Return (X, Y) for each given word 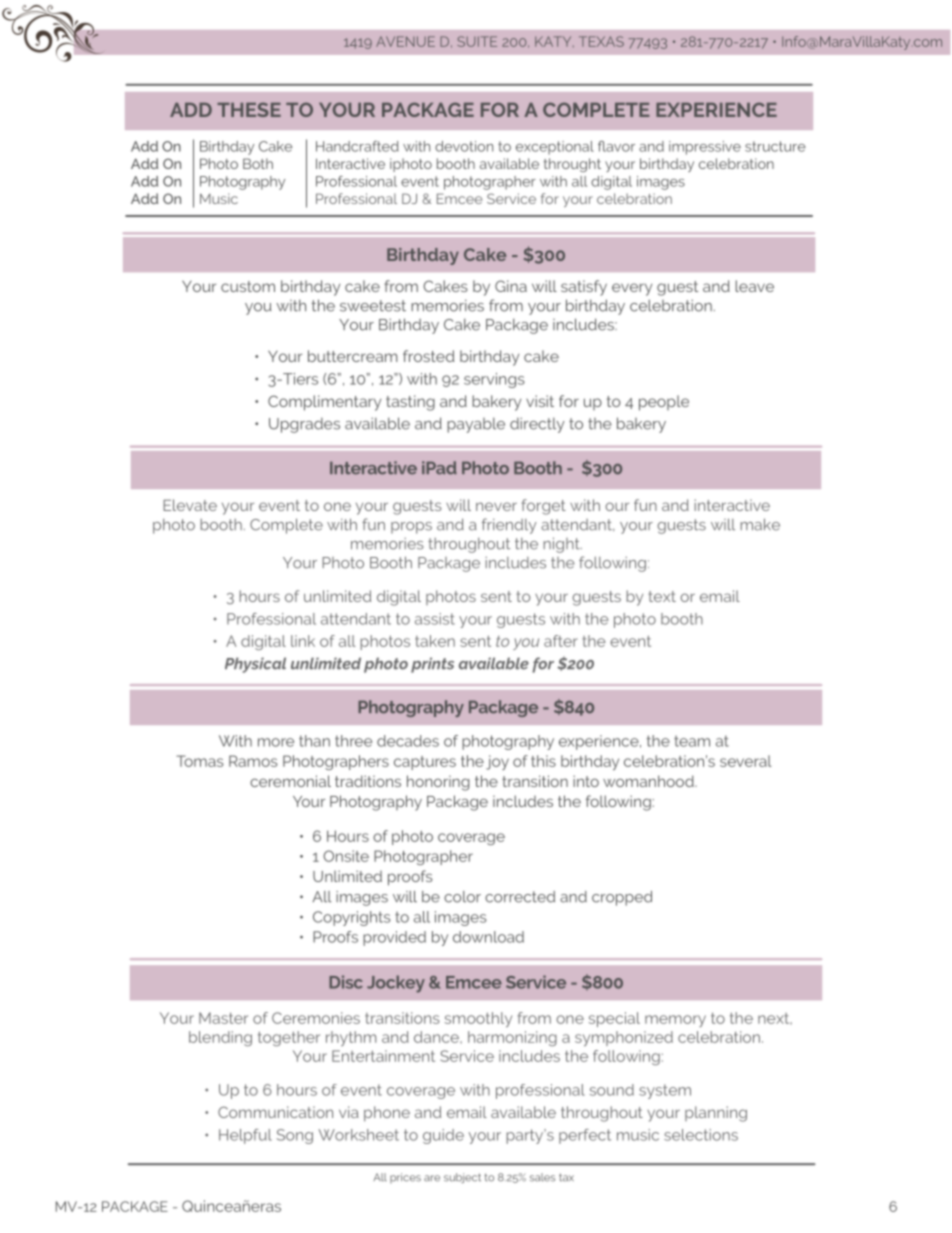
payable (476, 425)
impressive (705, 148)
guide (443, 1136)
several (746, 761)
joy (497, 762)
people (664, 403)
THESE (249, 109)
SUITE (477, 41)
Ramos (253, 761)
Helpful (245, 1136)
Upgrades (304, 425)
